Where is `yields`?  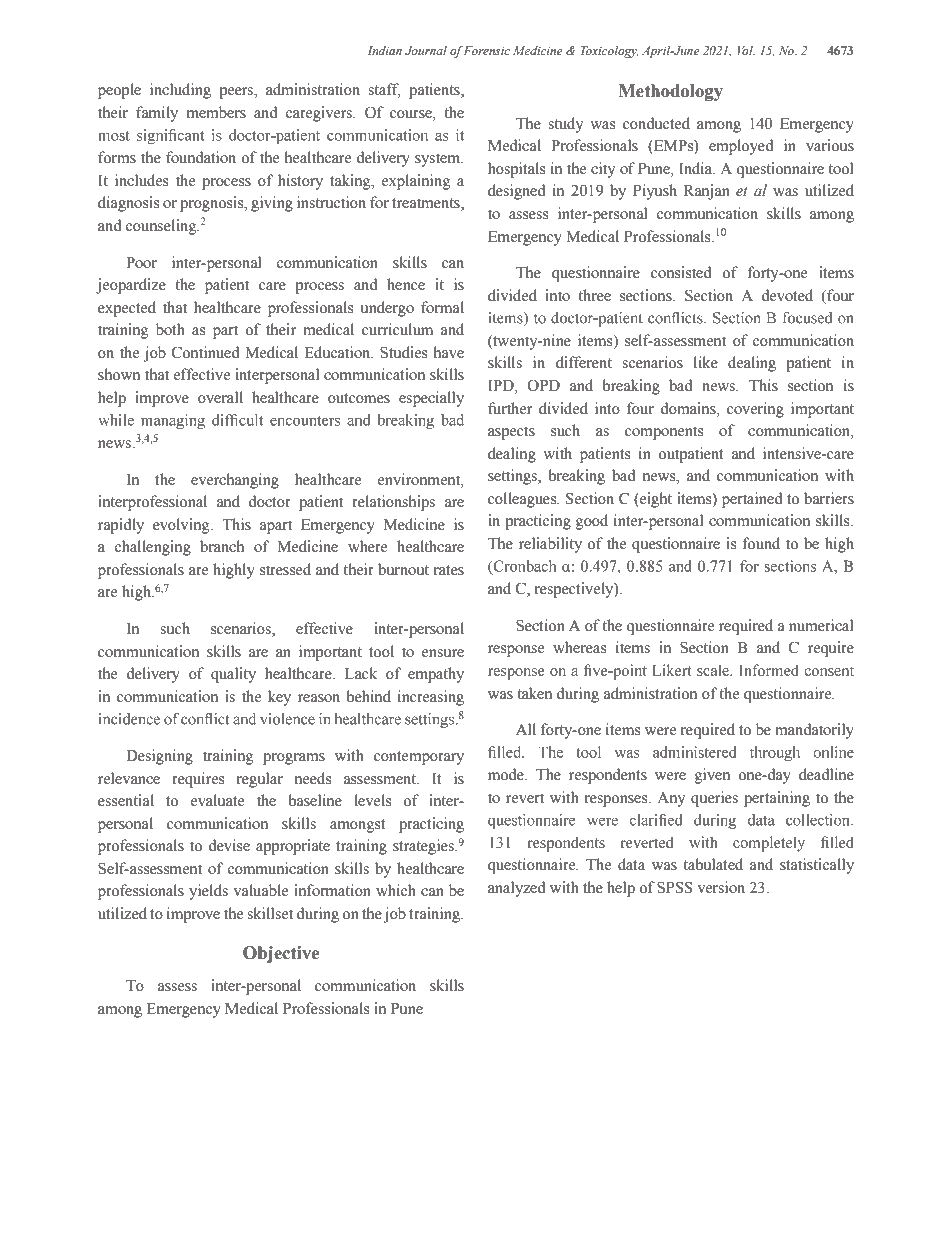 yields is located at coordinates (208, 892).
